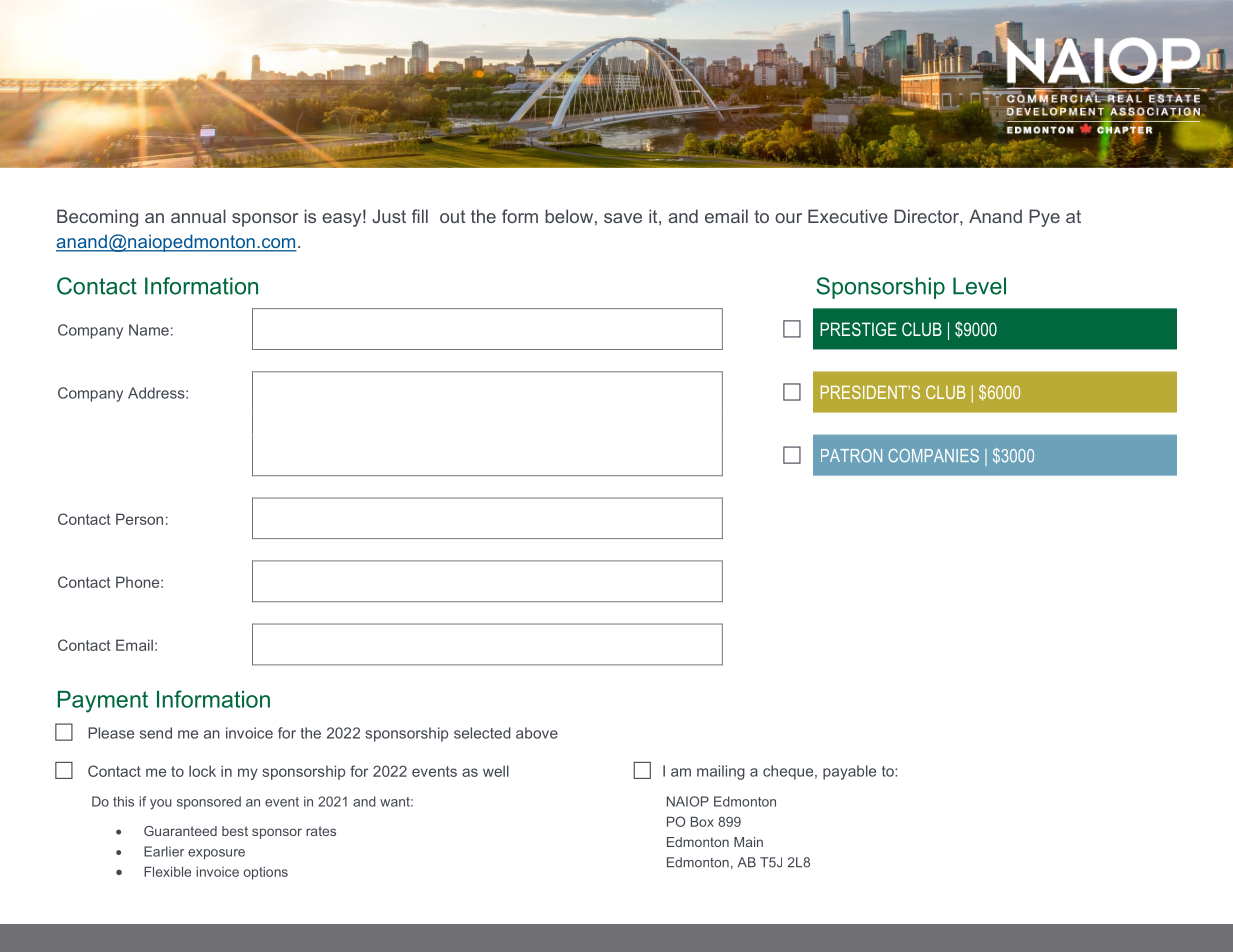  What do you see at coordinates (198, 216) in the document?
I see `annual` at bounding box center [198, 216].
